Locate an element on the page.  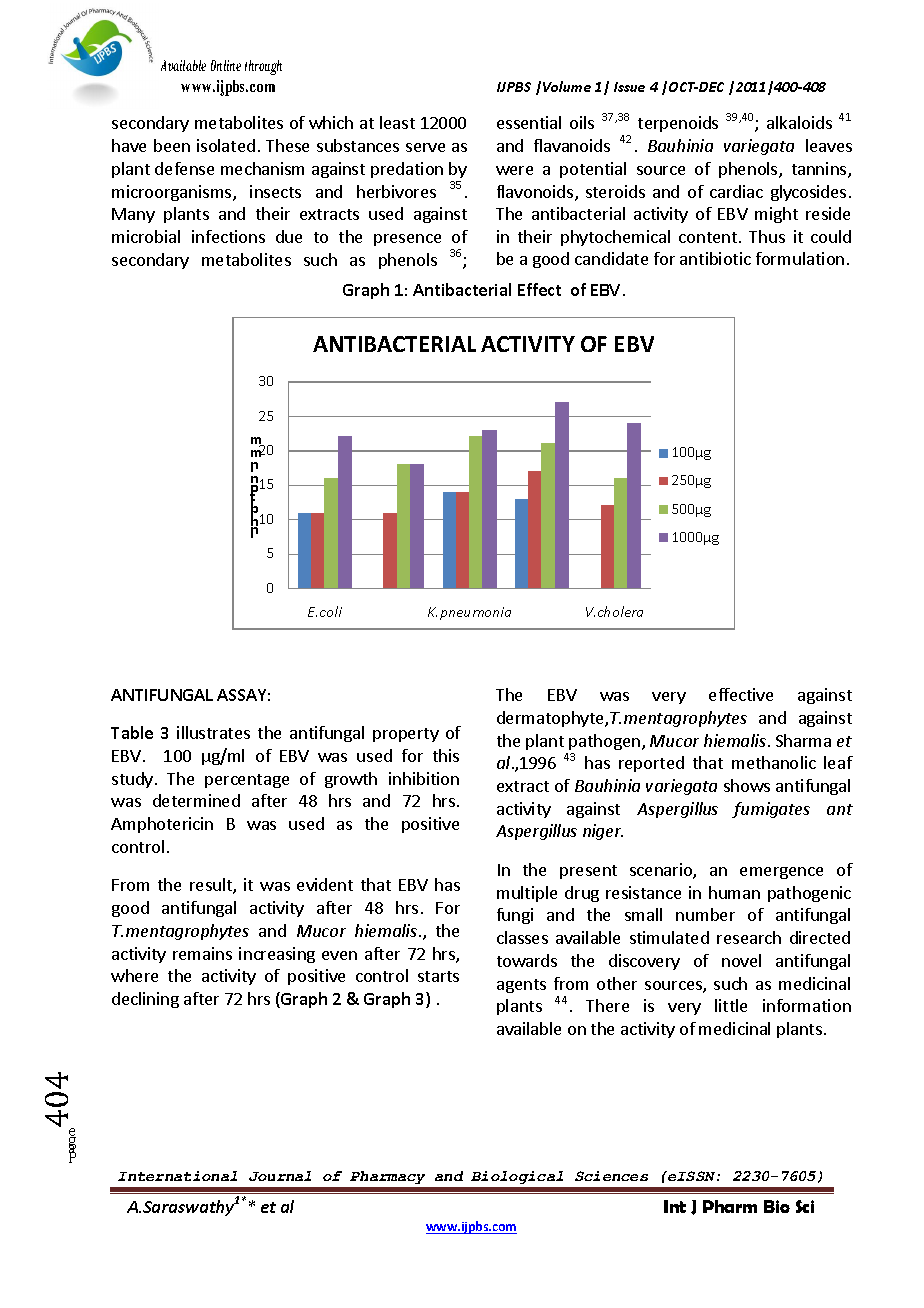
essential is located at coordinates (529, 122).
